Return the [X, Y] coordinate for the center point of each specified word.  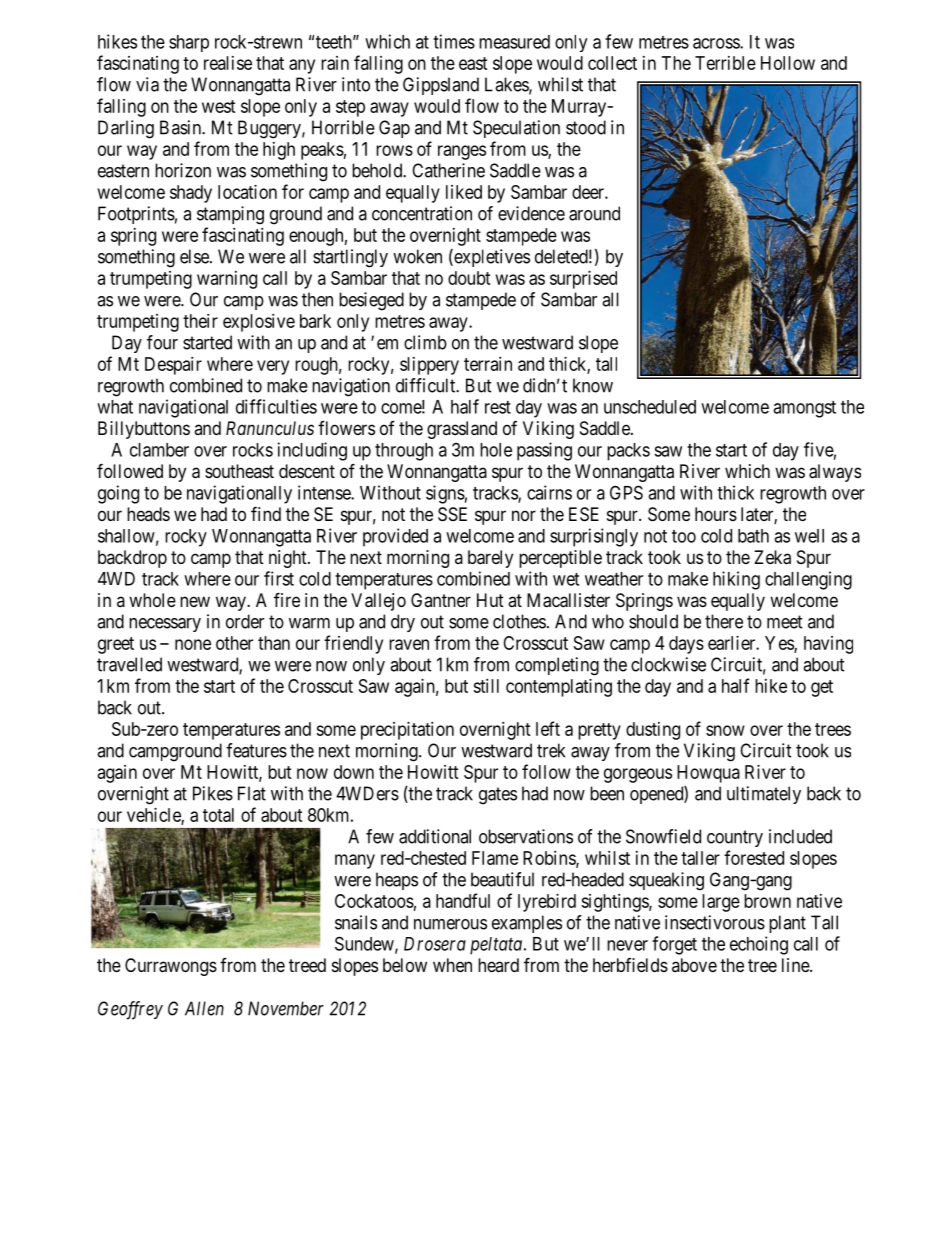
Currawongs [171, 967]
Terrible [725, 63]
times [454, 41]
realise [228, 63]
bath [753, 536]
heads [148, 514]
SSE [452, 514]
